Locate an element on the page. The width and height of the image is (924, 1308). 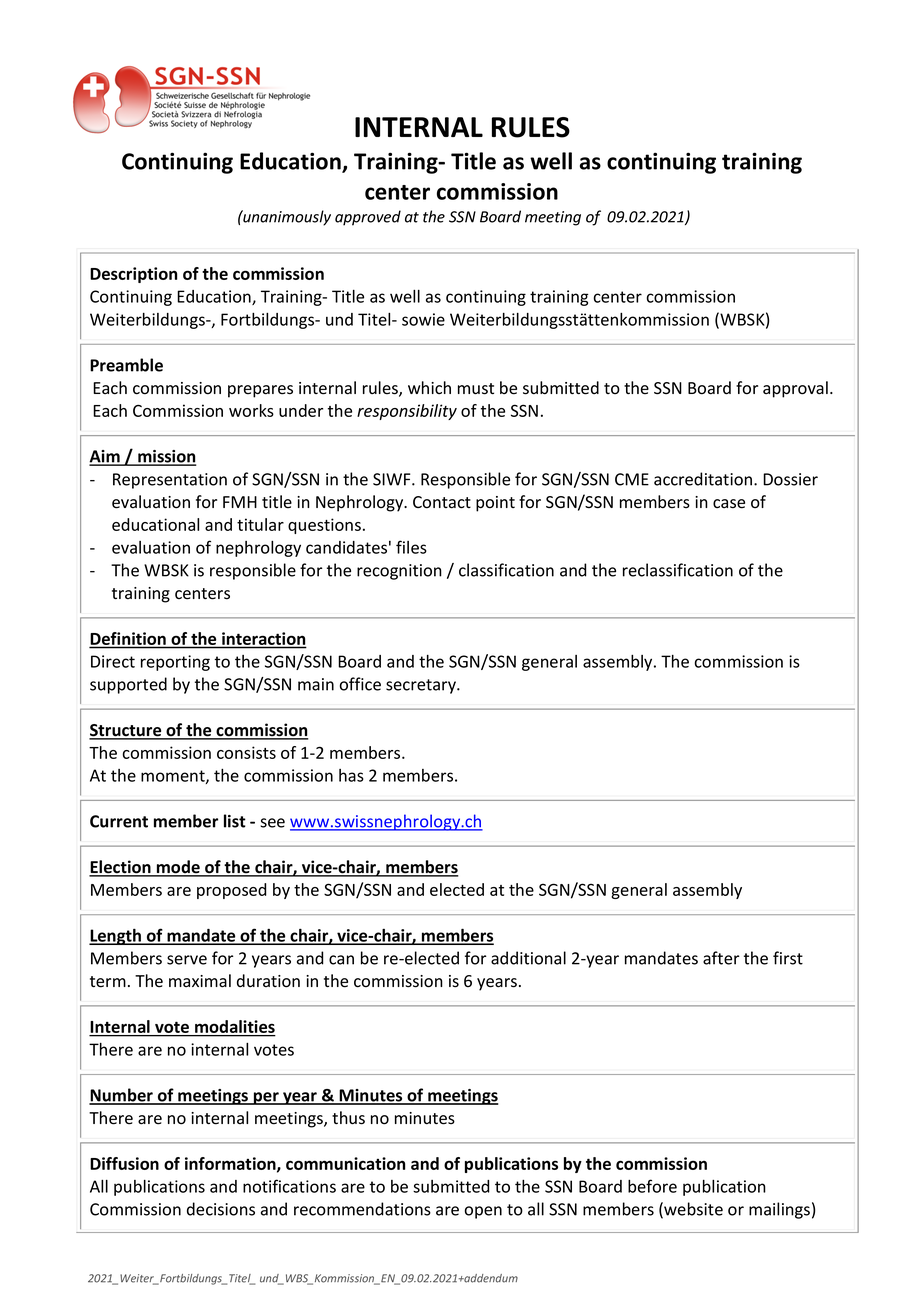
open is located at coordinates (483, 1212).
